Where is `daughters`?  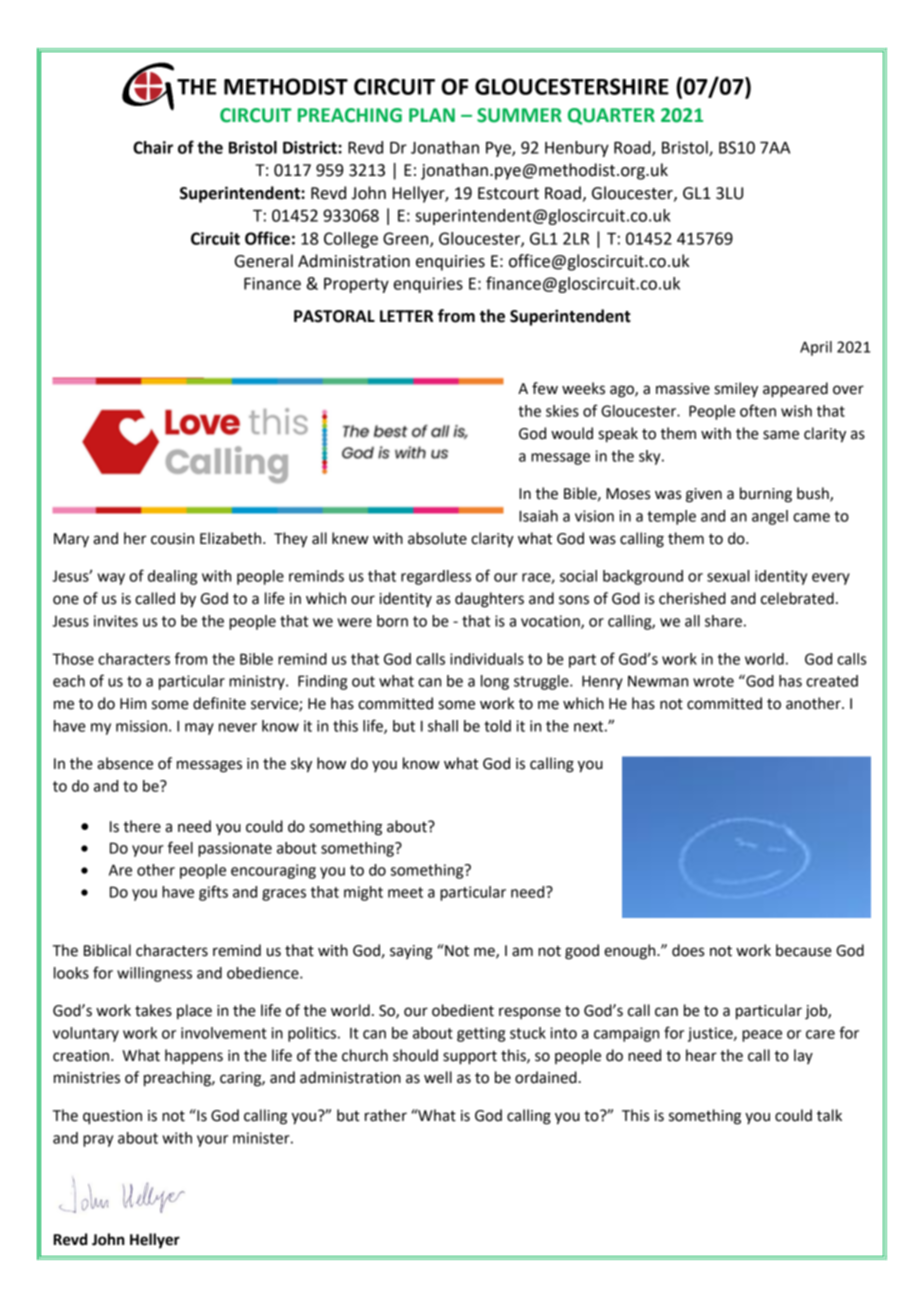 daughters is located at coordinates (489, 600).
